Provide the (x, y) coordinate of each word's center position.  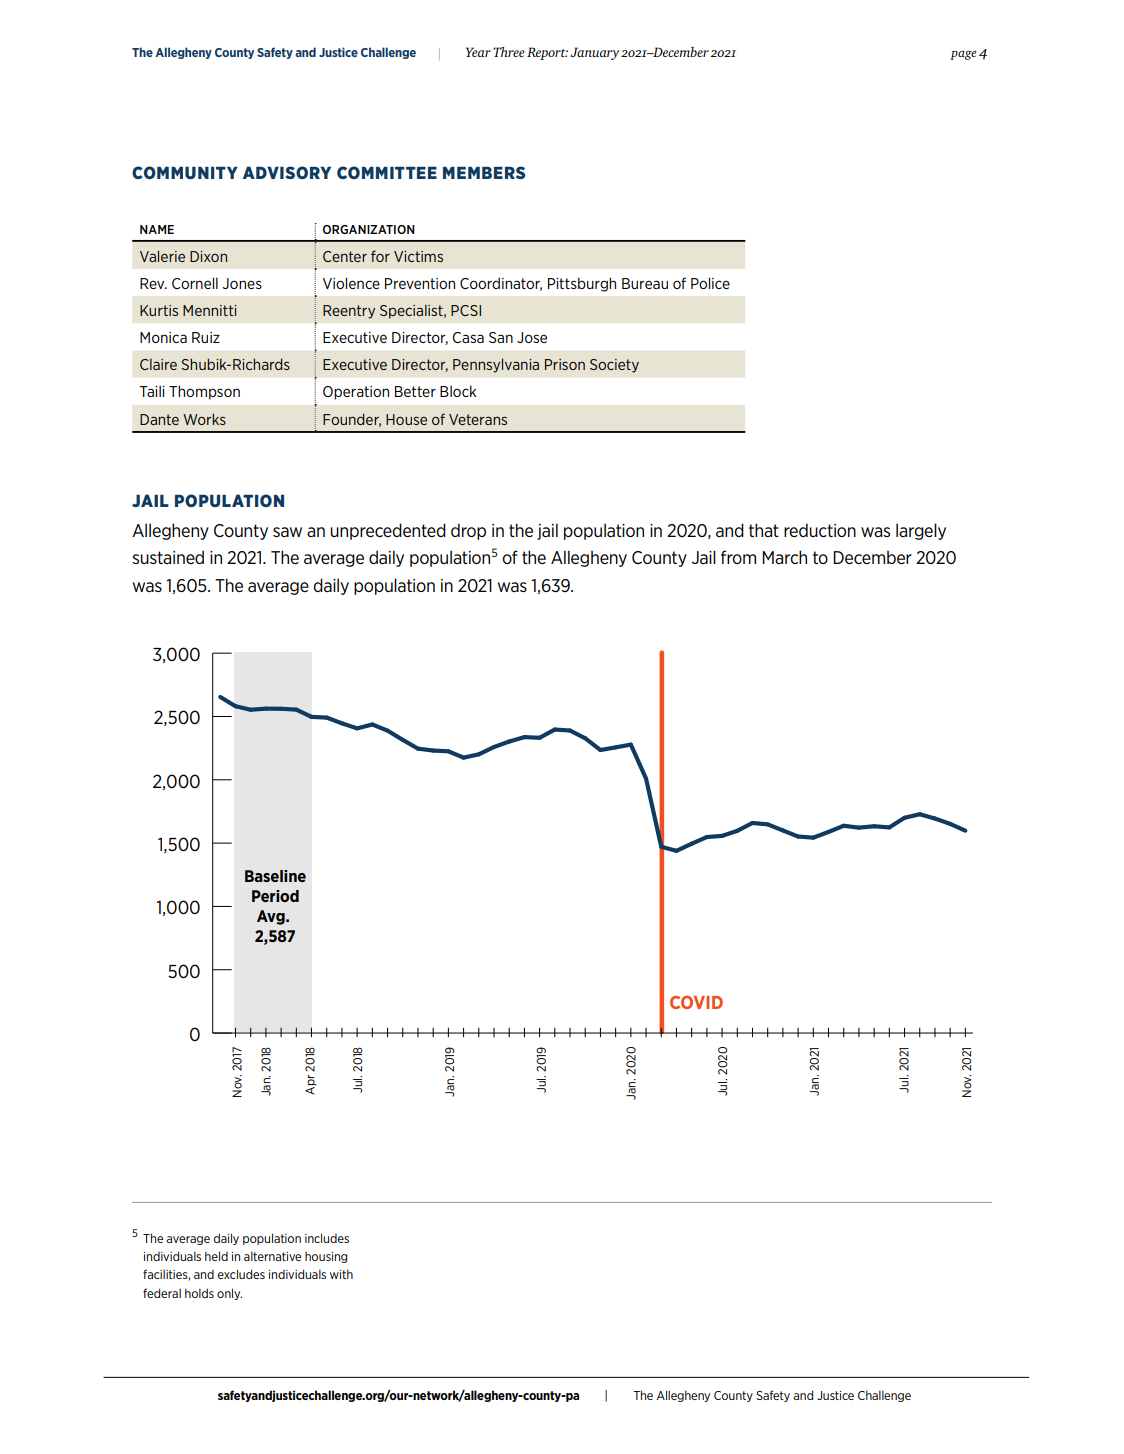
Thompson (204, 392)
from (738, 557)
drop (468, 531)
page (963, 55)
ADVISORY (287, 172)
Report (547, 53)
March (784, 557)
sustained (168, 557)
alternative (272, 1256)
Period (275, 896)
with (341, 1274)
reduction (820, 530)
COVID (696, 1002)
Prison (565, 364)
